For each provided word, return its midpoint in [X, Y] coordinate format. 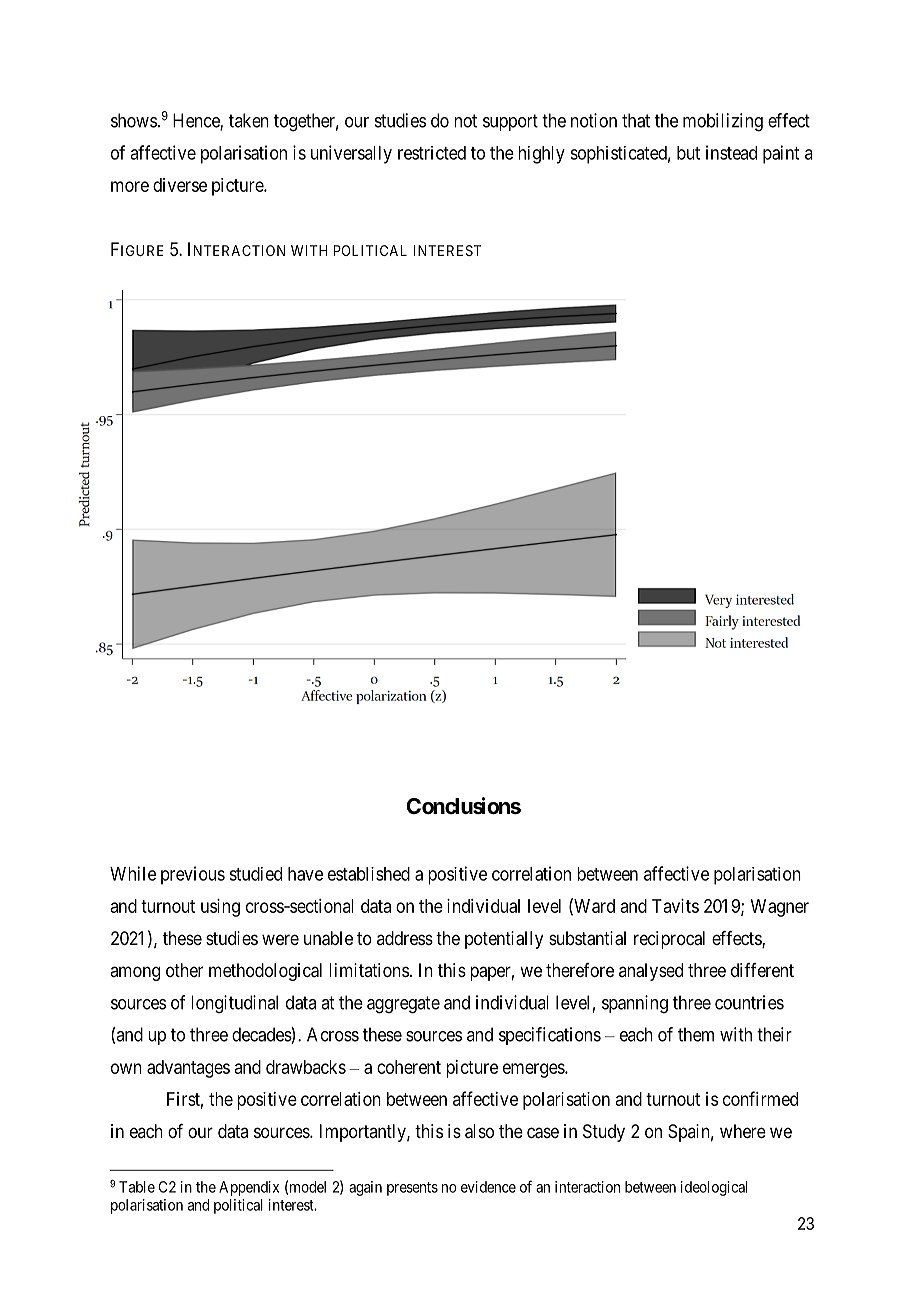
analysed [651, 972]
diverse [180, 185]
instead [731, 152]
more [130, 186]
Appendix [249, 1188]
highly [541, 155]
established [369, 874]
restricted [432, 153]
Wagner [780, 908]
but [688, 153]
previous [193, 875]
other [184, 970]
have [305, 874]
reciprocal [669, 940]
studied [255, 874]
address [405, 938]
